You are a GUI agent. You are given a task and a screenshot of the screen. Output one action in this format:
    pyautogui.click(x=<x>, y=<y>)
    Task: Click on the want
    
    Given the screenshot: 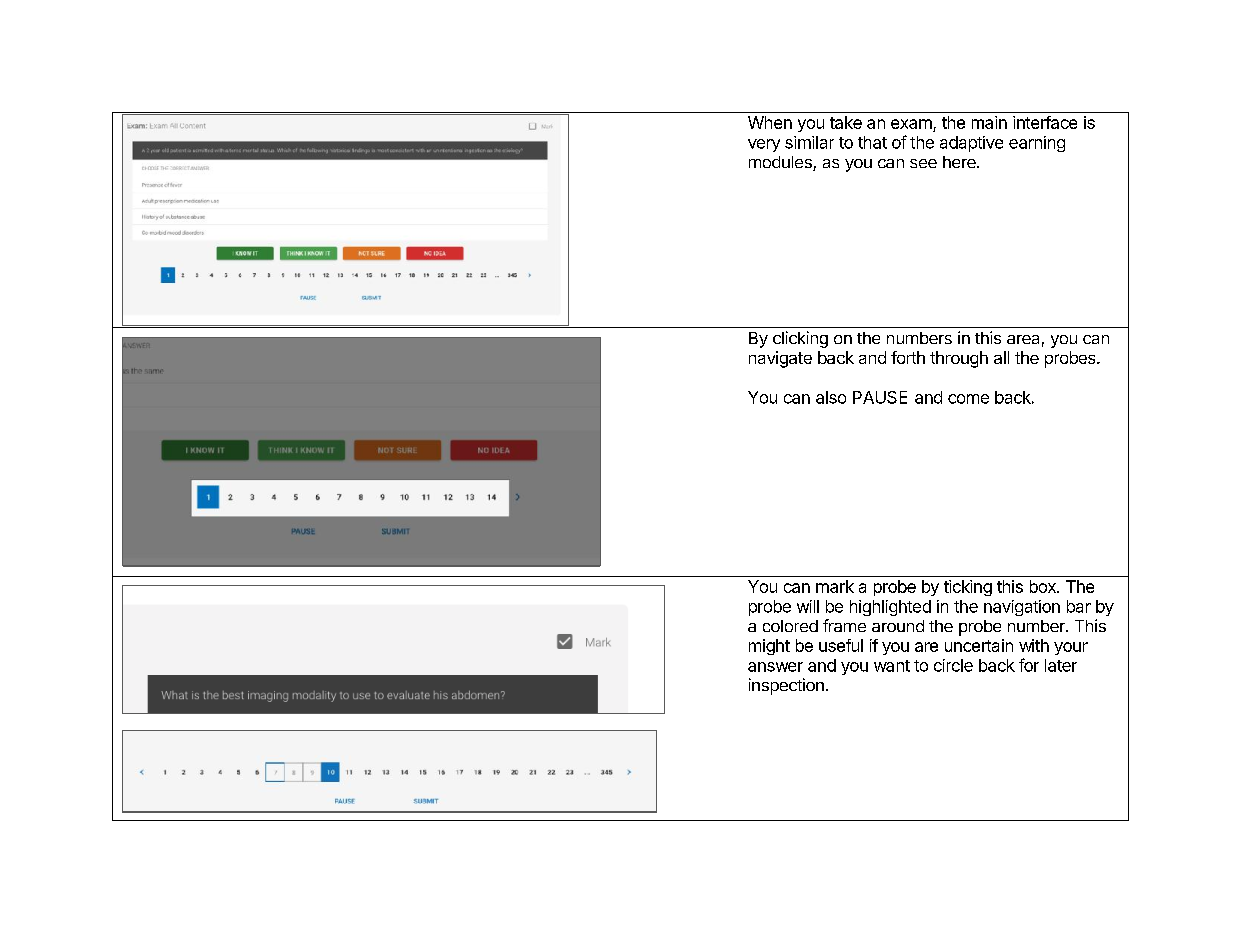 What is the action you would take?
    pyautogui.click(x=892, y=666)
